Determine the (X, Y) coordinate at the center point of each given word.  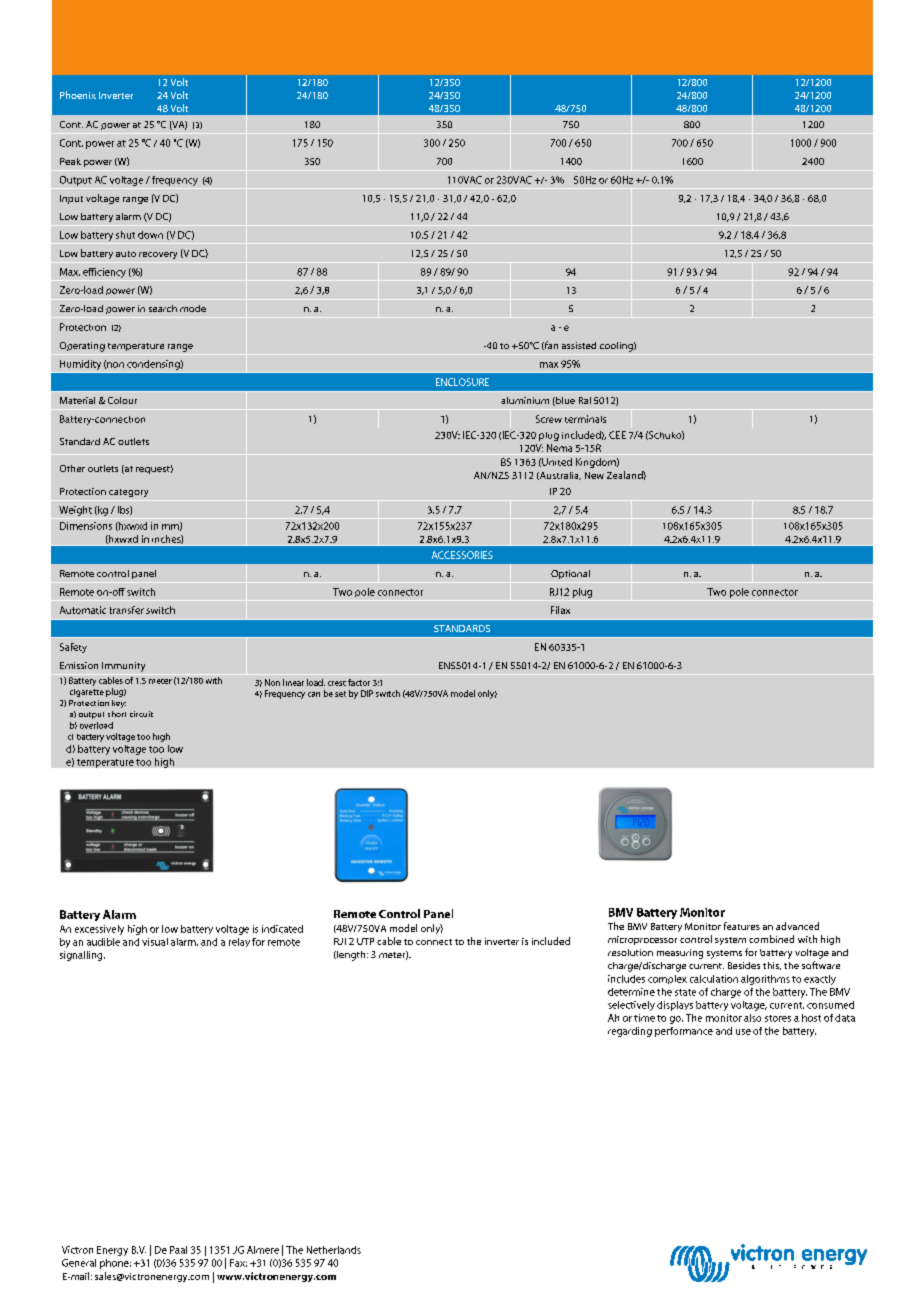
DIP (367, 693)
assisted (579, 345)
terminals (585, 419)
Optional (570, 574)
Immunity (123, 667)
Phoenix (78, 95)
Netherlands (334, 1250)
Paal (178, 1250)
